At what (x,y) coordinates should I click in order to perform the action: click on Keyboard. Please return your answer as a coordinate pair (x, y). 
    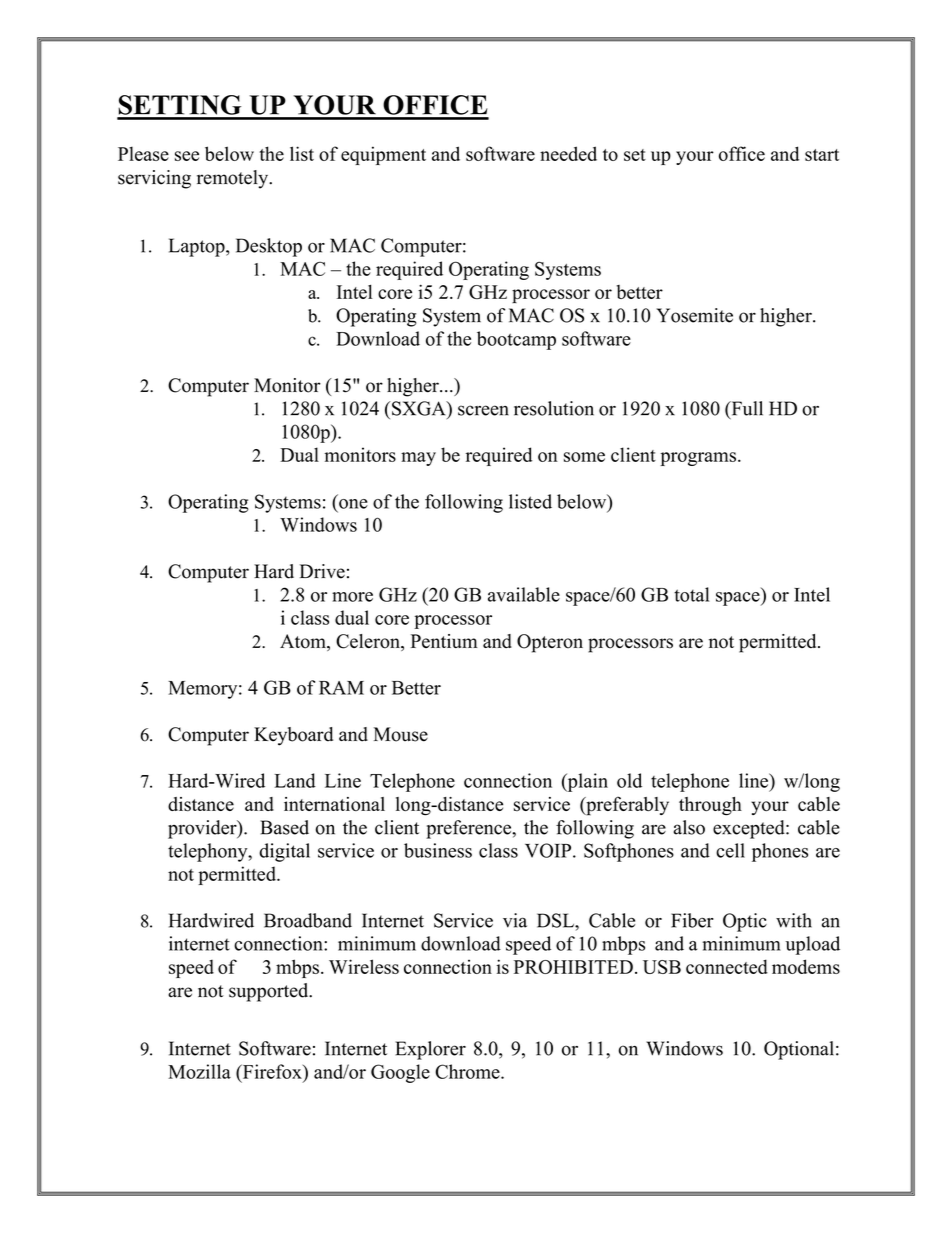
    Looking at the image, I should click on (293, 736).
